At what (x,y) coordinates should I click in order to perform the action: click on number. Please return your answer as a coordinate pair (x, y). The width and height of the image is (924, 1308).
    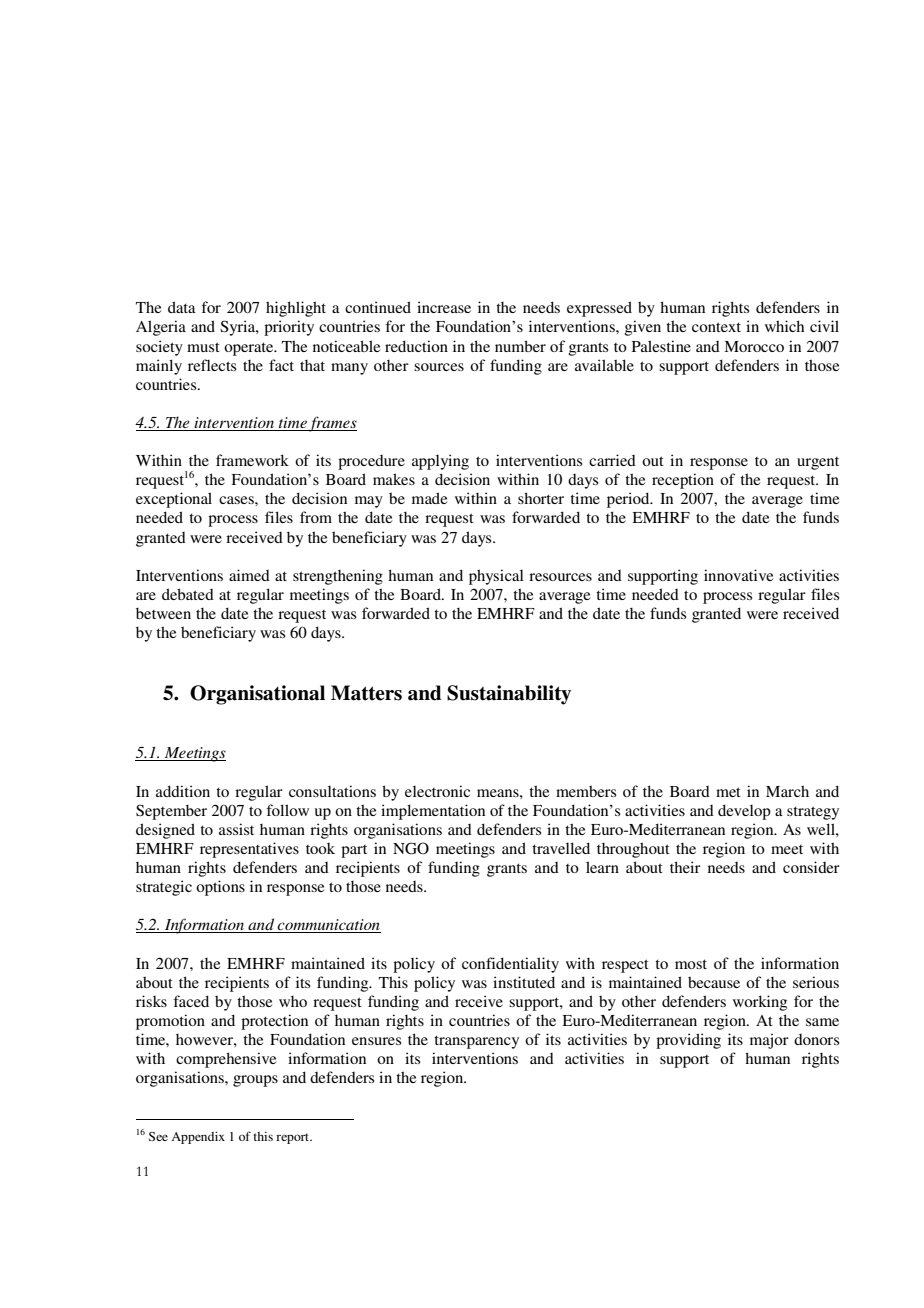
    Looking at the image, I should click on (520, 346).
